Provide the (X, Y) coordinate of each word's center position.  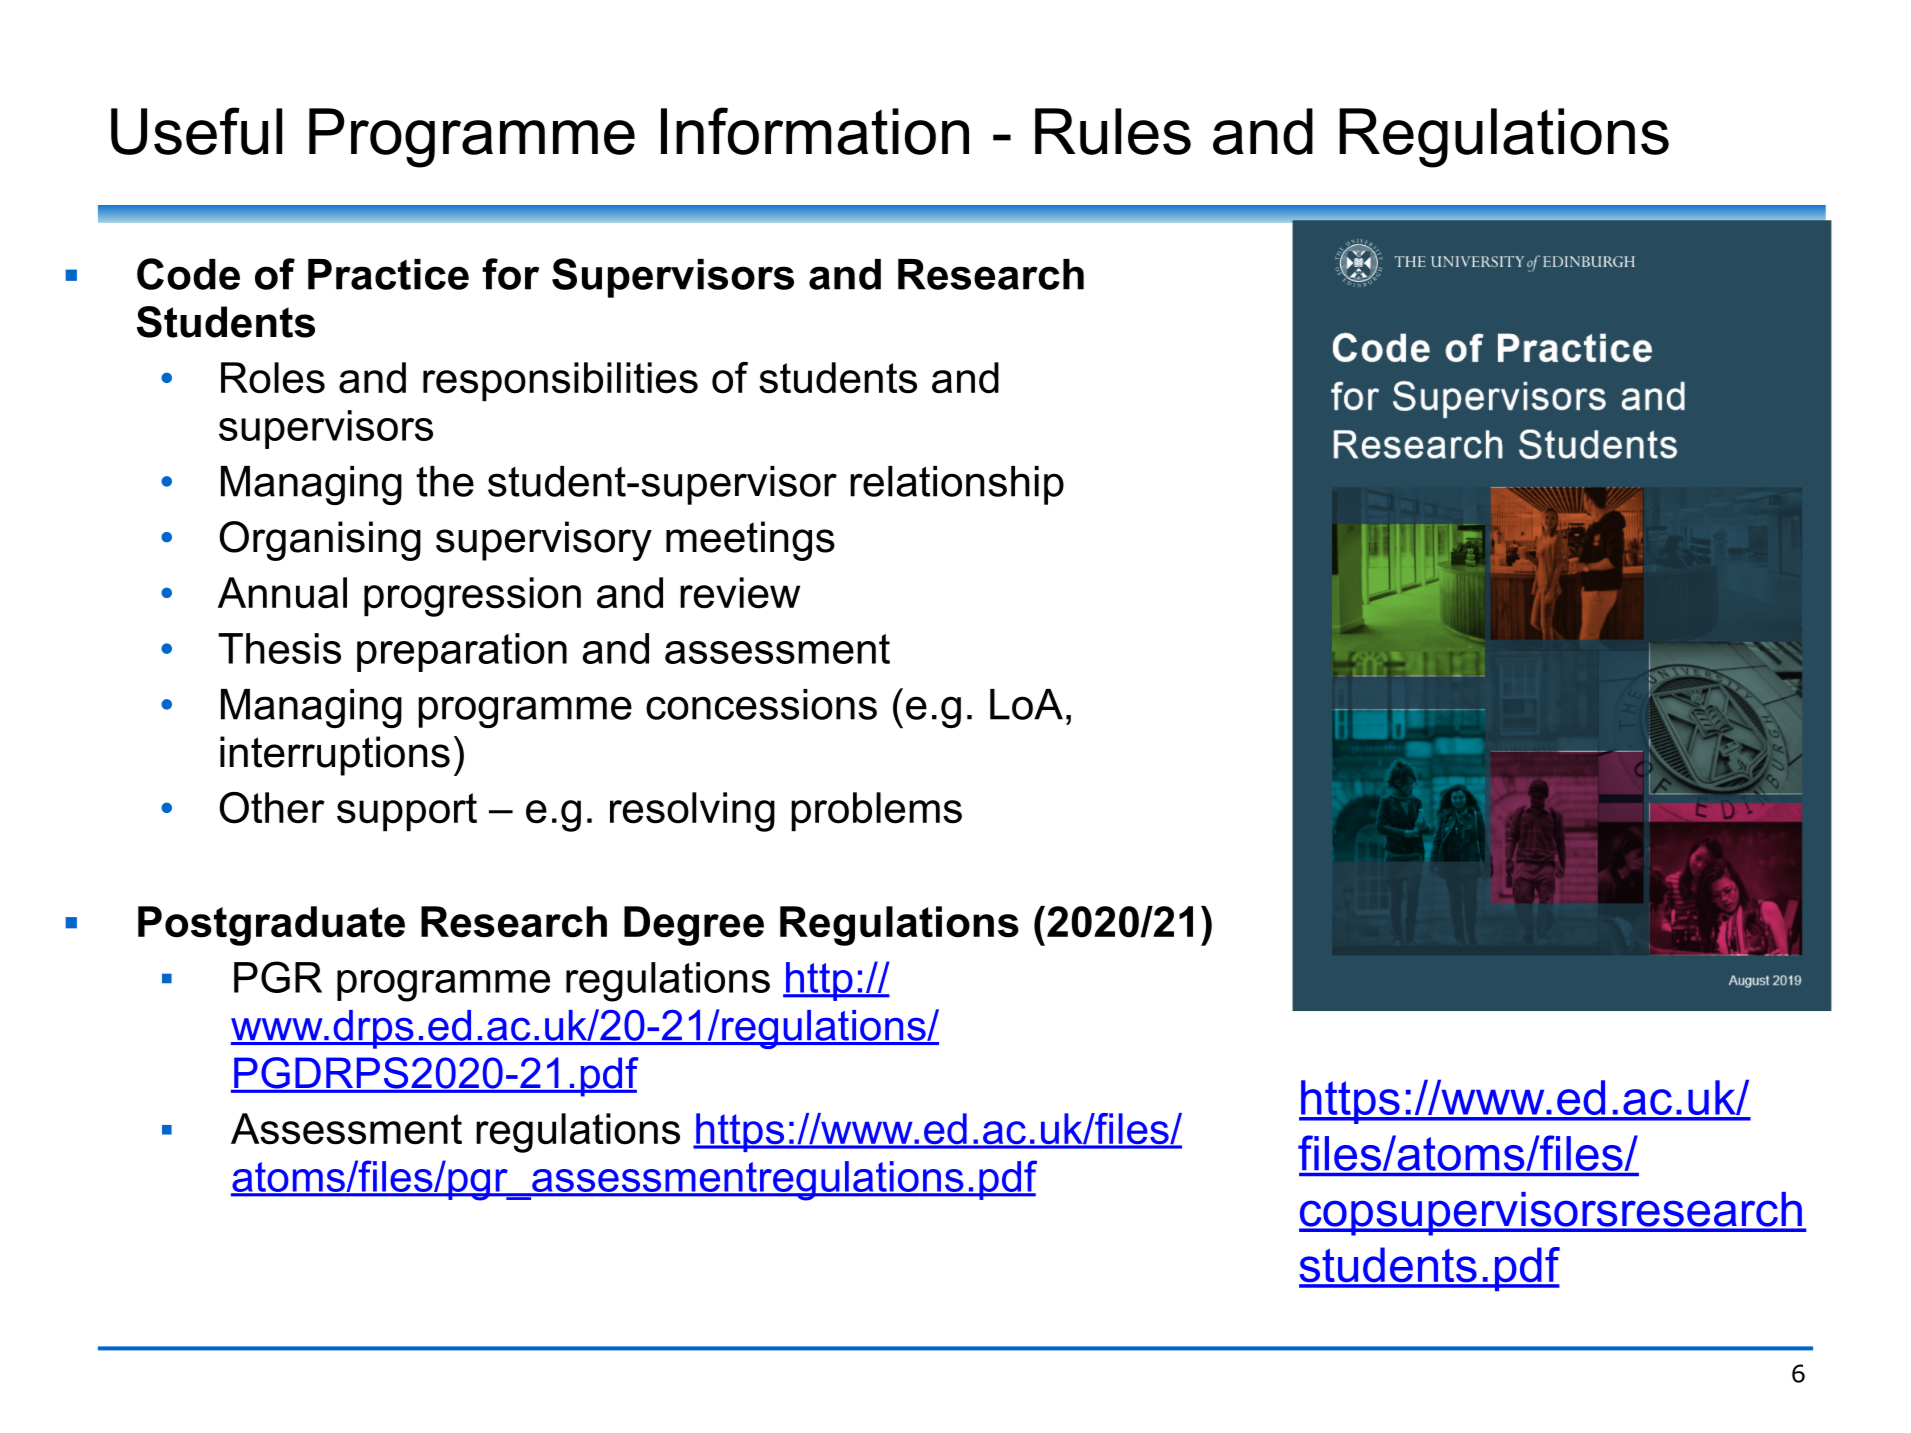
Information (815, 131)
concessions (761, 704)
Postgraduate (271, 926)
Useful (196, 131)
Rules (1113, 131)
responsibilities (560, 381)
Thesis (279, 648)
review (740, 593)
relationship (957, 485)
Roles (273, 378)
